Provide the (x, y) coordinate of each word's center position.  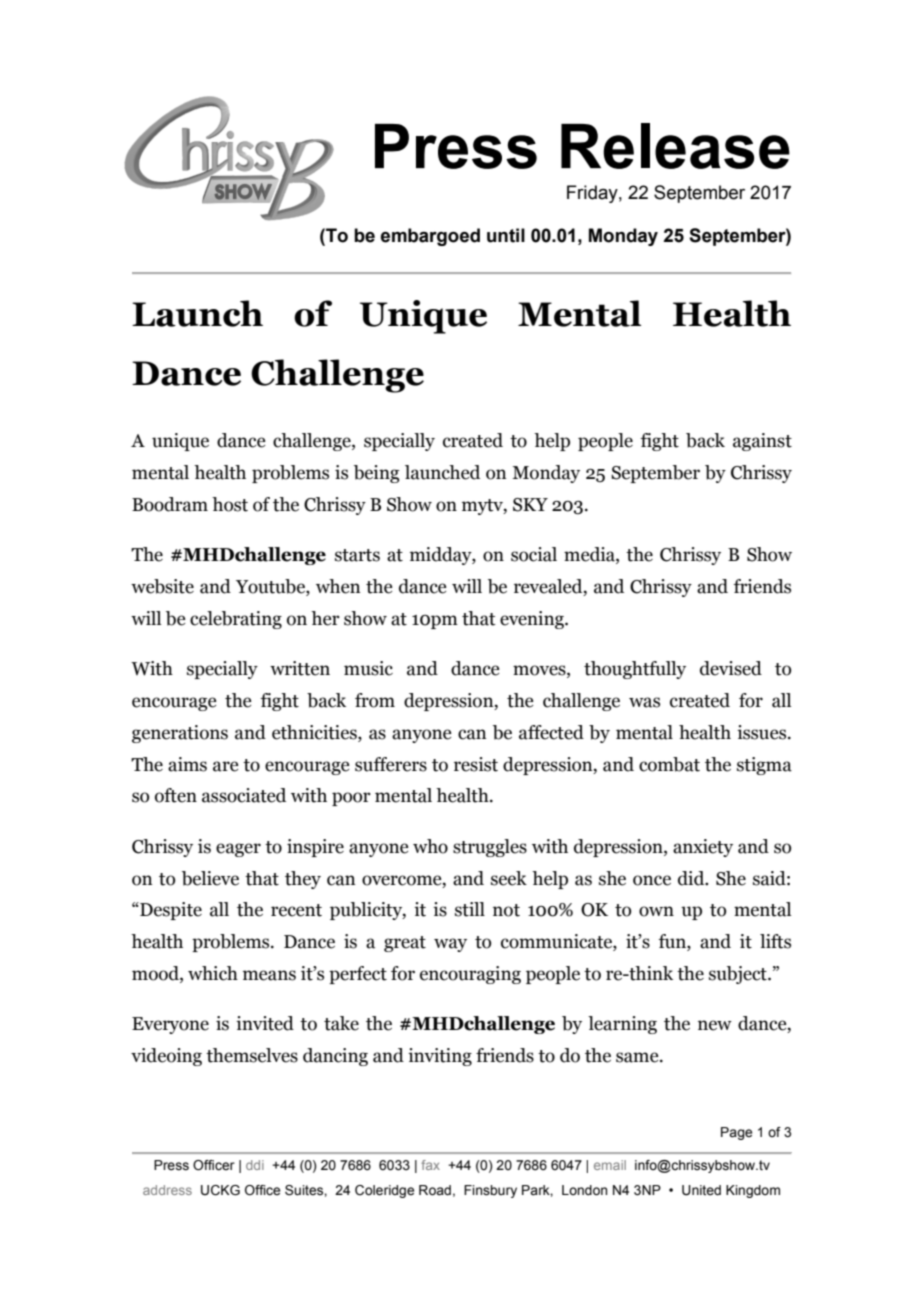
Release (675, 146)
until (506, 235)
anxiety (703, 848)
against (762, 442)
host (230, 504)
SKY (530, 505)
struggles (490, 848)
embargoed (430, 237)
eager (238, 850)
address (167, 1190)
